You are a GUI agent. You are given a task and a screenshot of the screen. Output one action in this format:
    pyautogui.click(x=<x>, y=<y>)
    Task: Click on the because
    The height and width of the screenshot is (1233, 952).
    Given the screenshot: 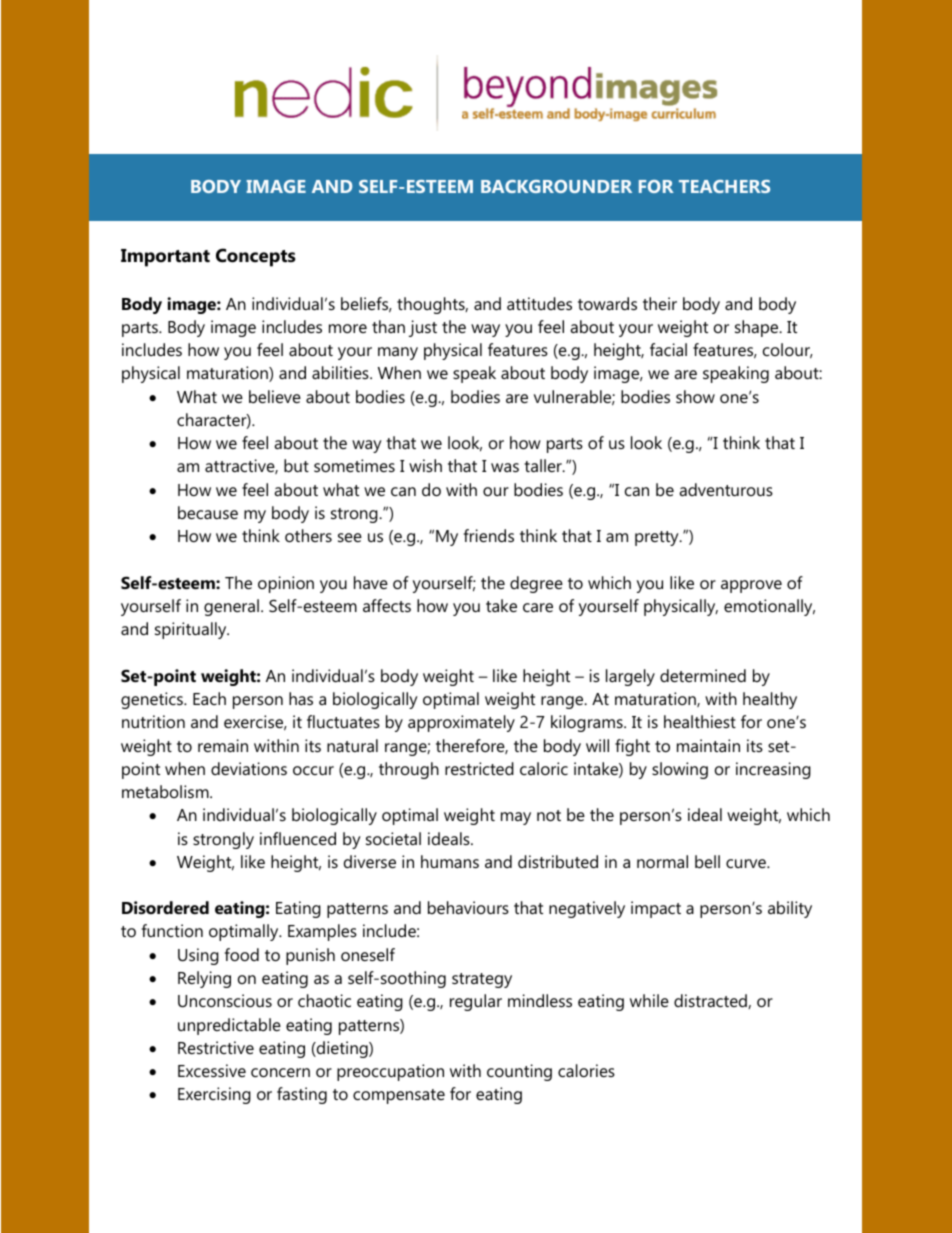 What is the action you would take?
    pyautogui.click(x=208, y=512)
